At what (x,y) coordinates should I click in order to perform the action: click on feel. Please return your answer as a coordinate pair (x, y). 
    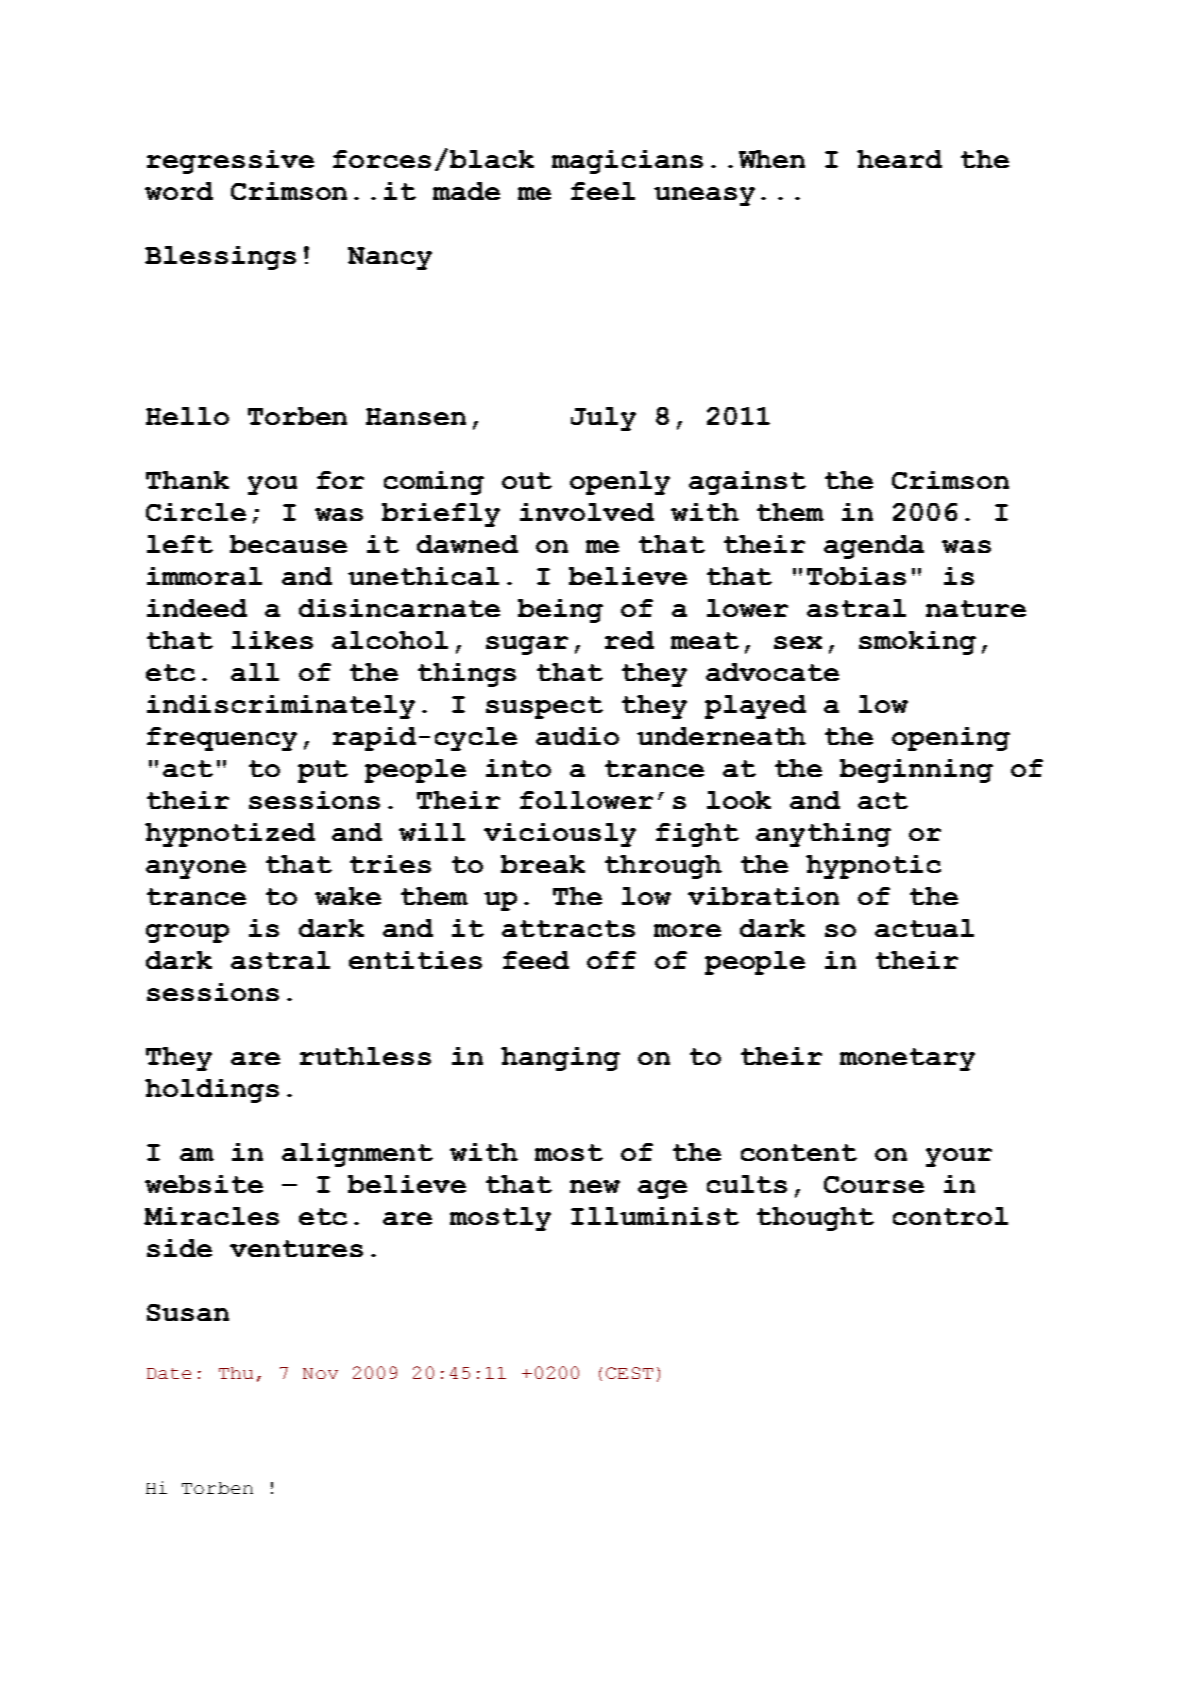
    Looking at the image, I should click on (603, 191).
